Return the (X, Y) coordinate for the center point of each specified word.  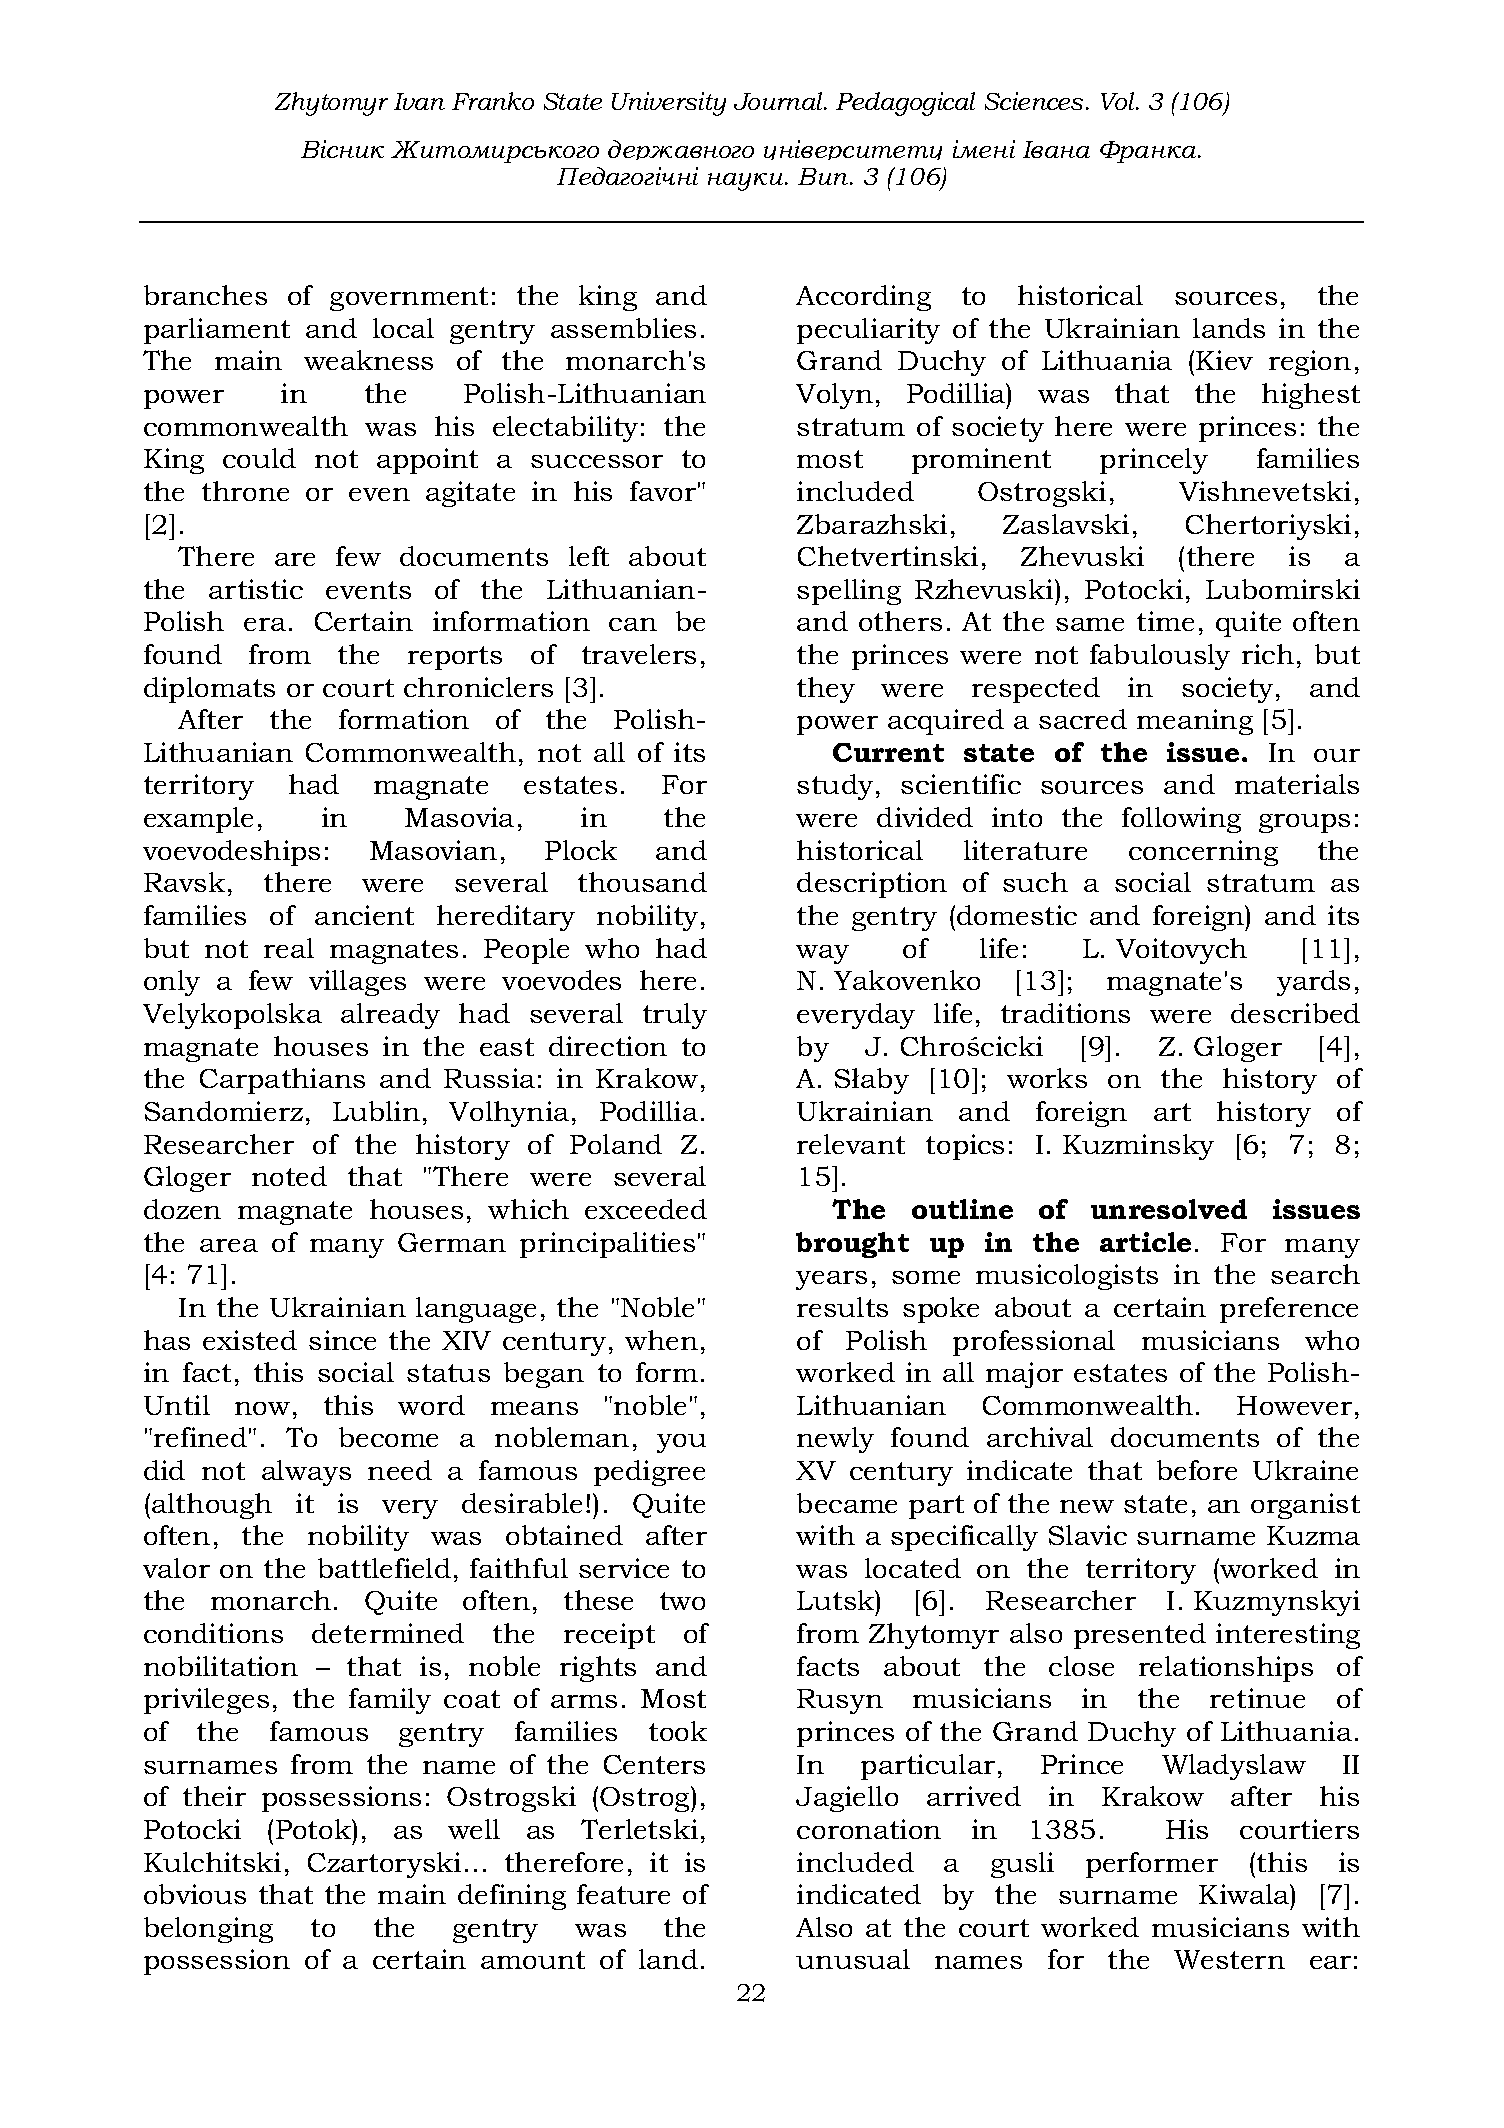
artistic (256, 589)
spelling (849, 592)
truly (675, 1016)
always (306, 1473)
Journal (780, 101)
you (681, 1443)
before (1197, 1470)
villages (357, 983)
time (1165, 621)
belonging (208, 1930)
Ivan (419, 101)
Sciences (1034, 101)
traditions (1065, 1013)
